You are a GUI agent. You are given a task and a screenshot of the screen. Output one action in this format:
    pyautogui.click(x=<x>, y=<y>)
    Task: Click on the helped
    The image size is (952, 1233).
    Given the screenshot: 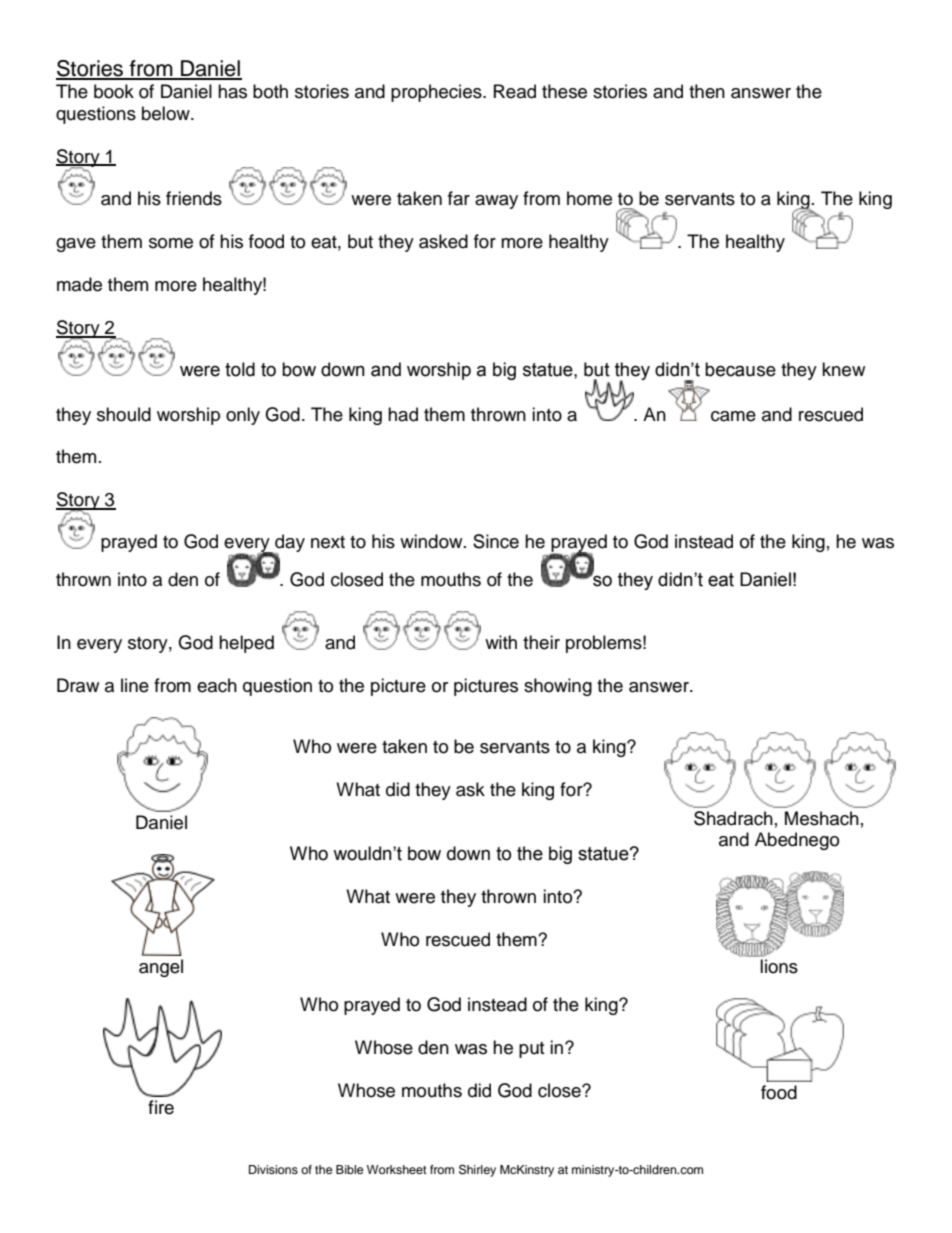 What is the action you would take?
    pyautogui.click(x=246, y=644)
